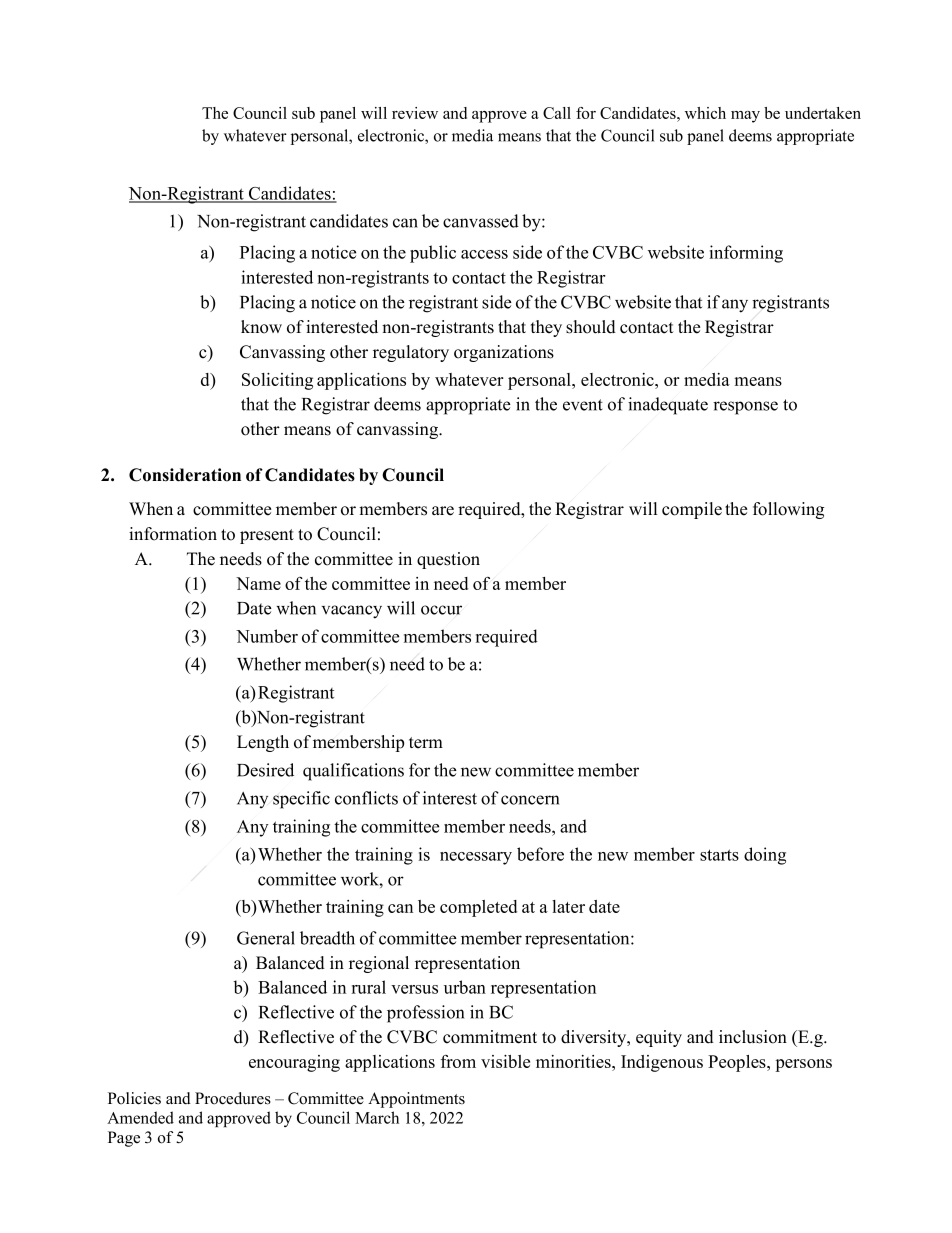 The height and width of the screenshot is (1233, 952). I want to click on review, so click(415, 113).
